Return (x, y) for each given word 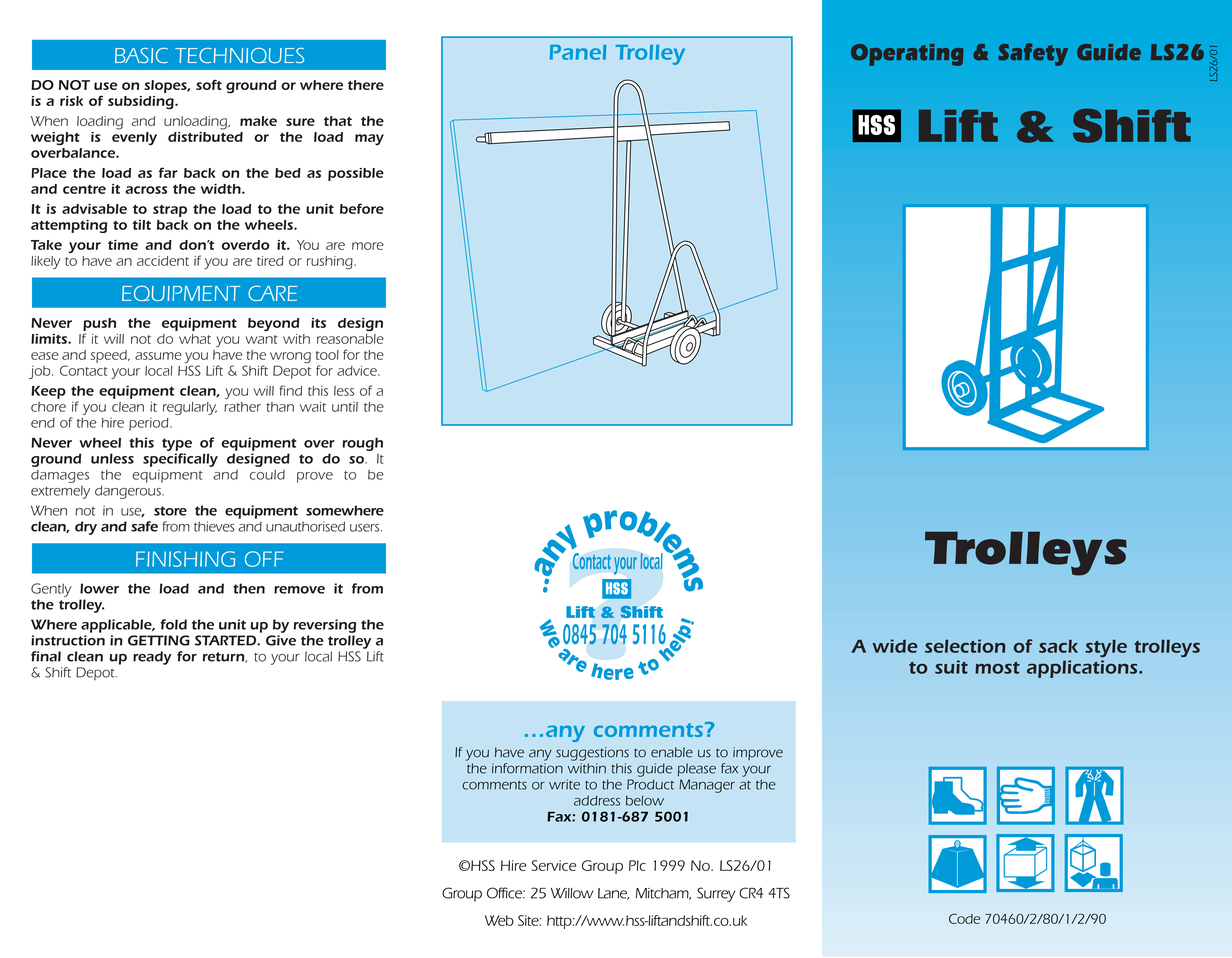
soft (209, 85)
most (997, 668)
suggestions (592, 754)
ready (152, 658)
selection (965, 646)
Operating (907, 55)
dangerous (129, 492)
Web (499, 920)
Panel (578, 52)
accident (163, 261)
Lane (613, 894)
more (368, 246)
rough (362, 444)
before (362, 208)
